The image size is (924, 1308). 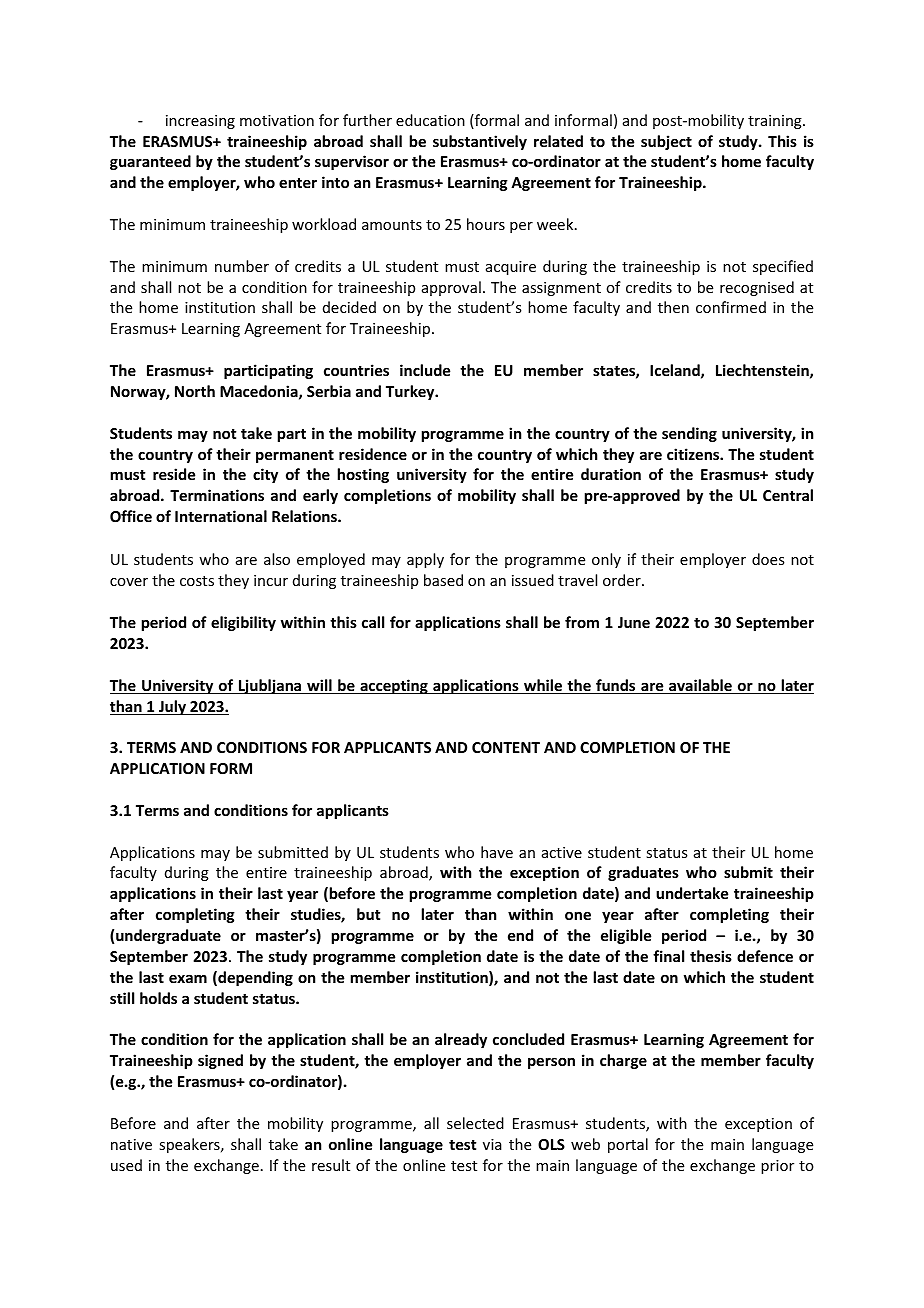 What do you see at coordinates (666, 142) in the screenshot?
I see `subject` at bounding box center [666, 142].
